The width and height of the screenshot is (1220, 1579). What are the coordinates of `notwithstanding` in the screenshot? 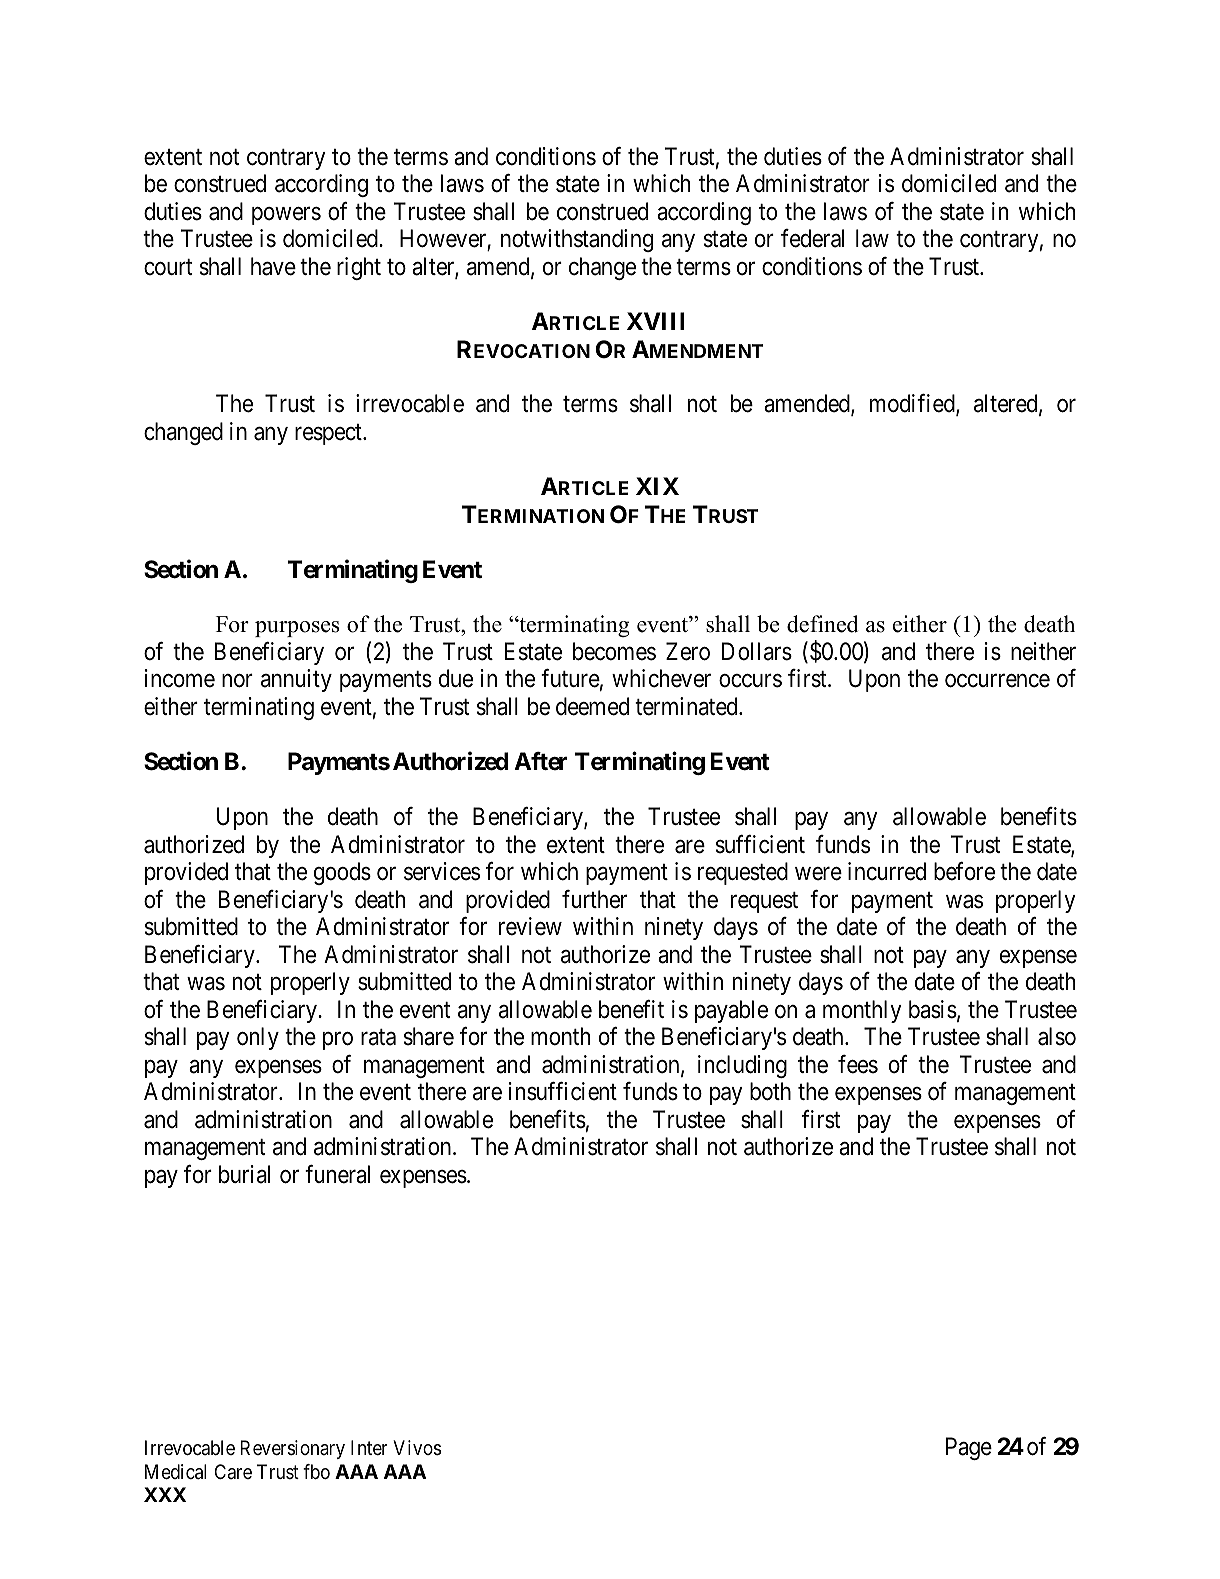 It's located at (577, 240).
